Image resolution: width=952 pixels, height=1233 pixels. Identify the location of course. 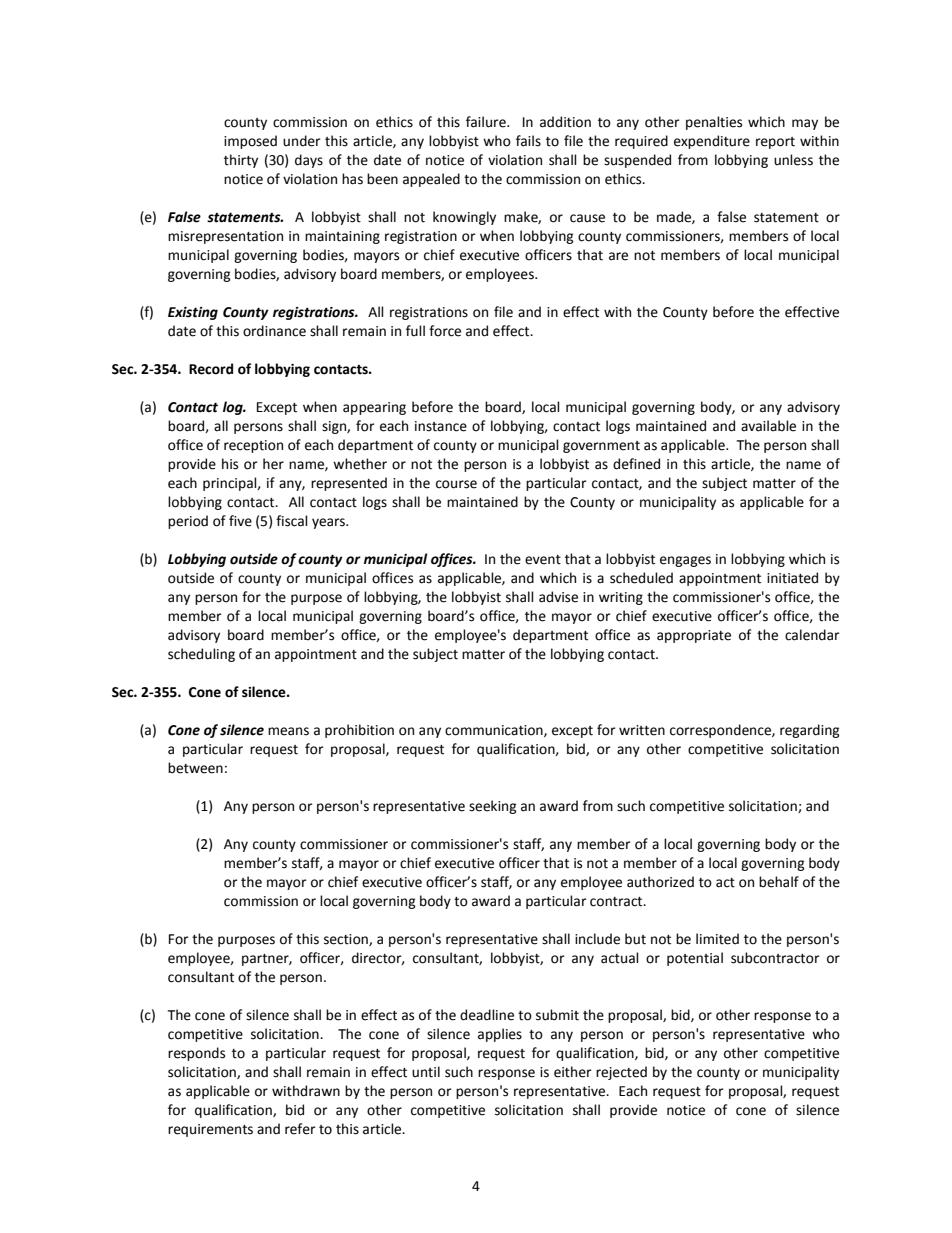
(456, 484).
